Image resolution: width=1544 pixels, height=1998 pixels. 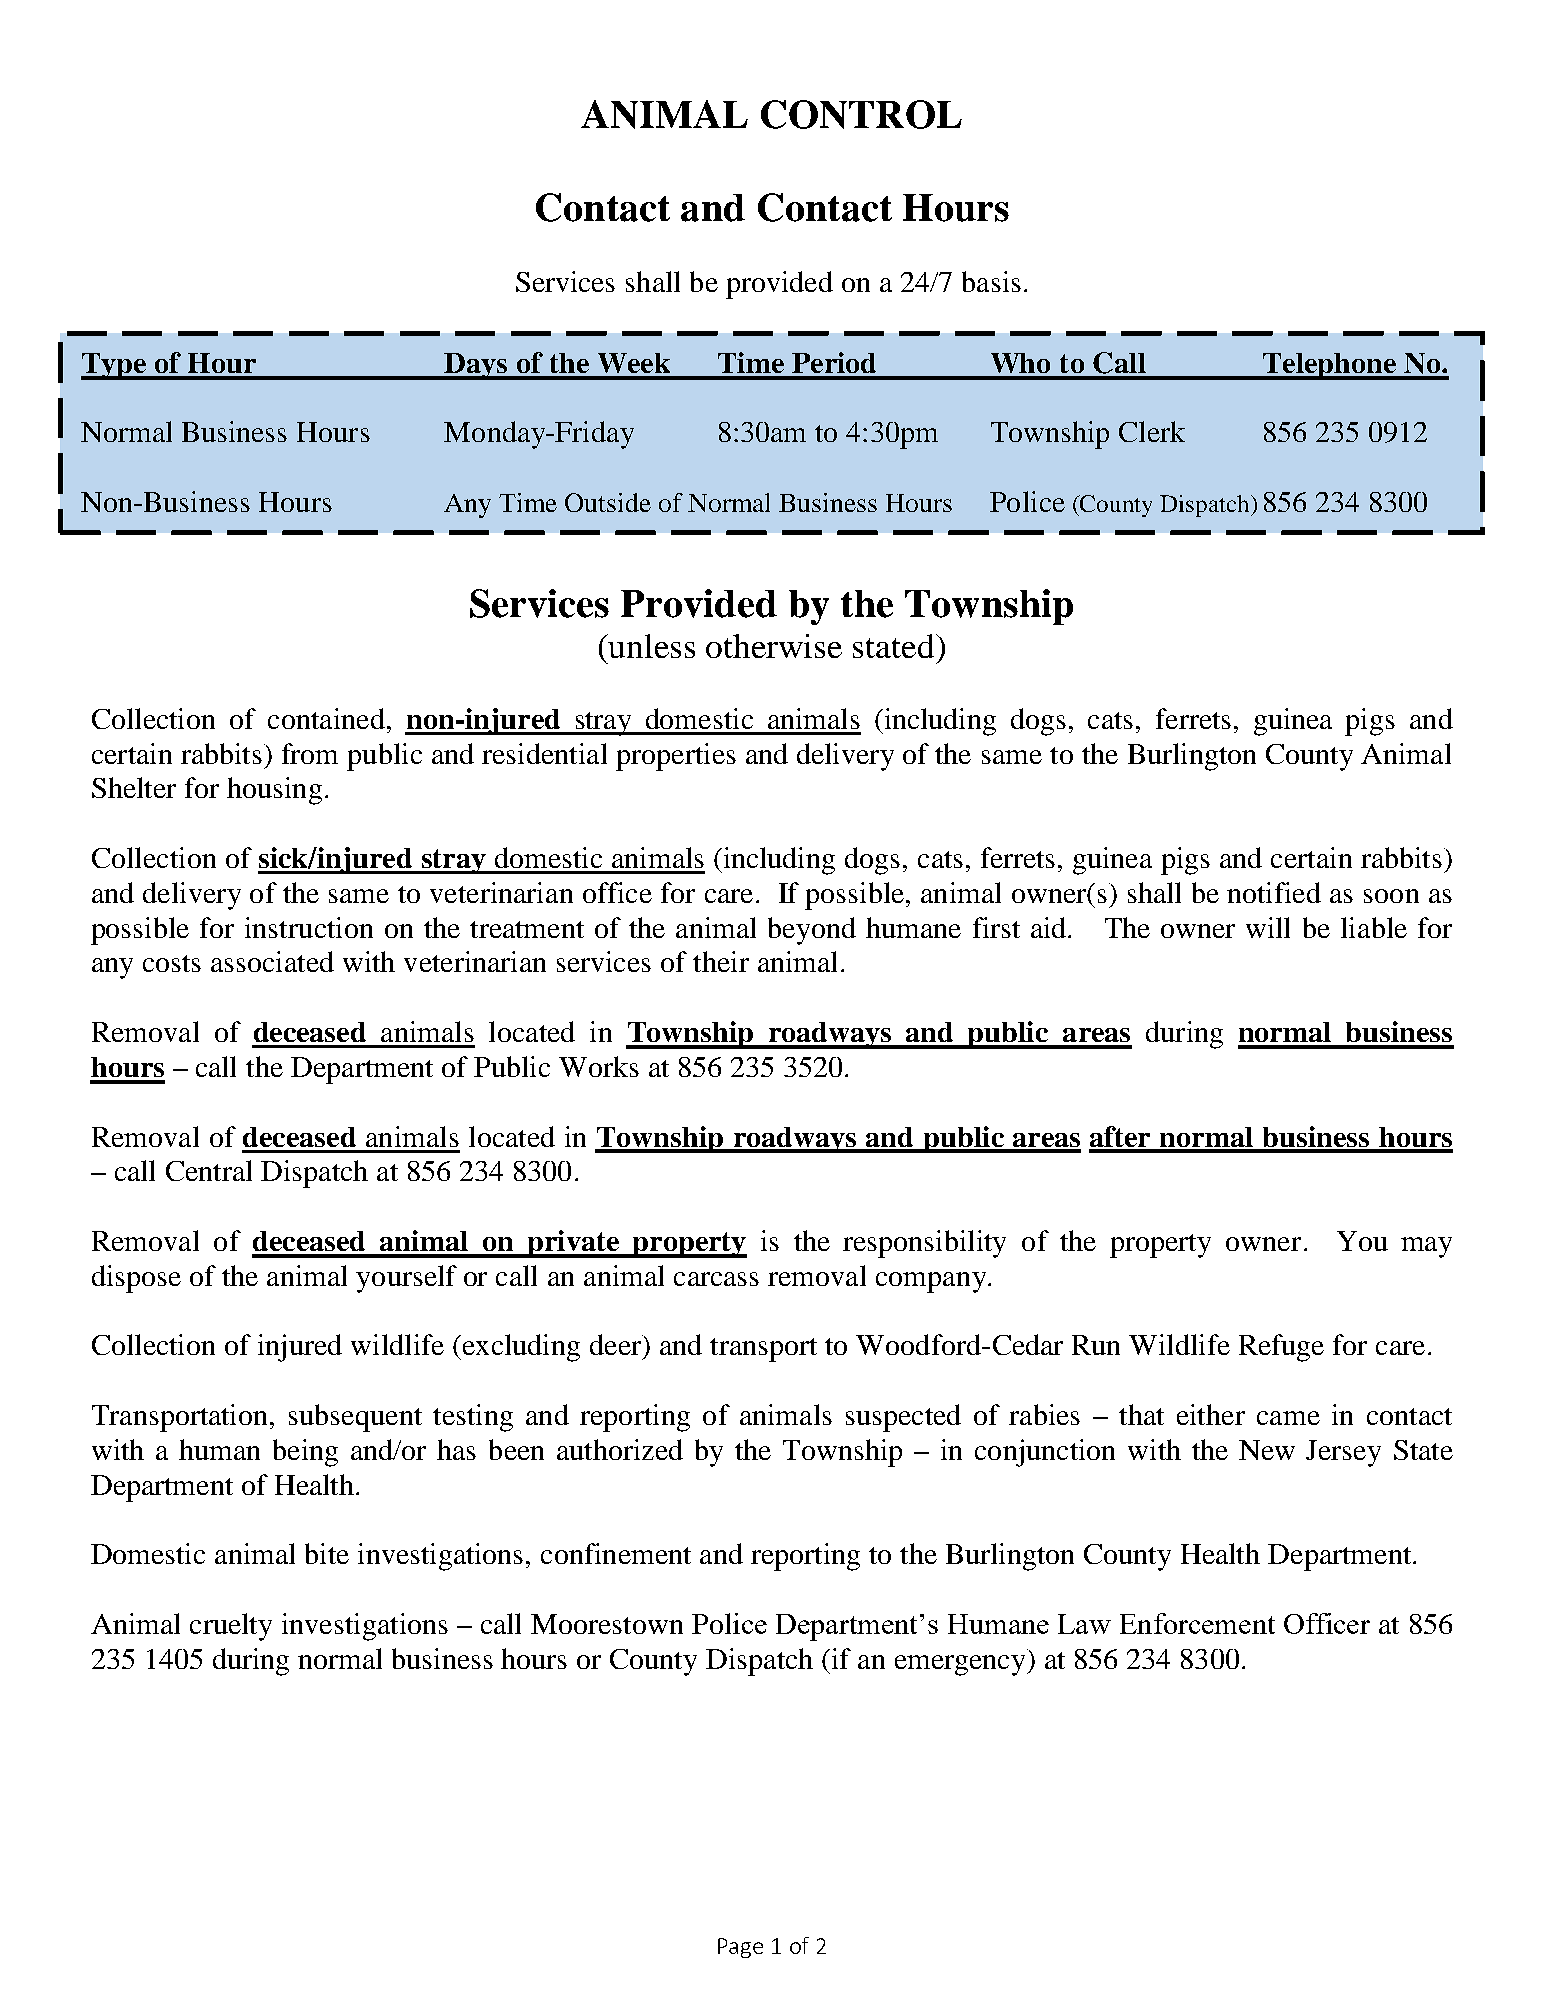 I want to click on may, so click(x=1426, y=1247).
